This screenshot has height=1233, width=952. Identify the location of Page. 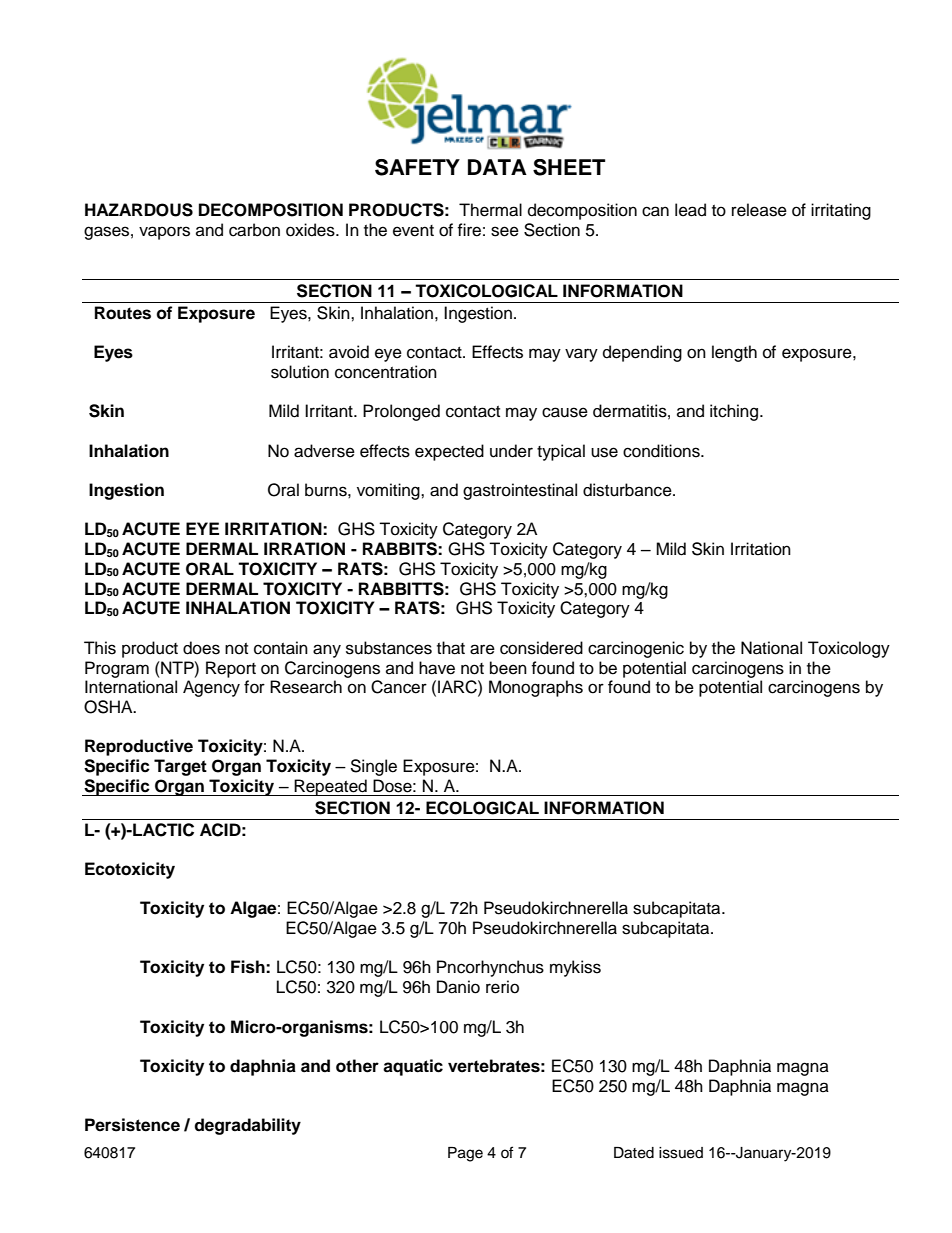
(465, 1154).
